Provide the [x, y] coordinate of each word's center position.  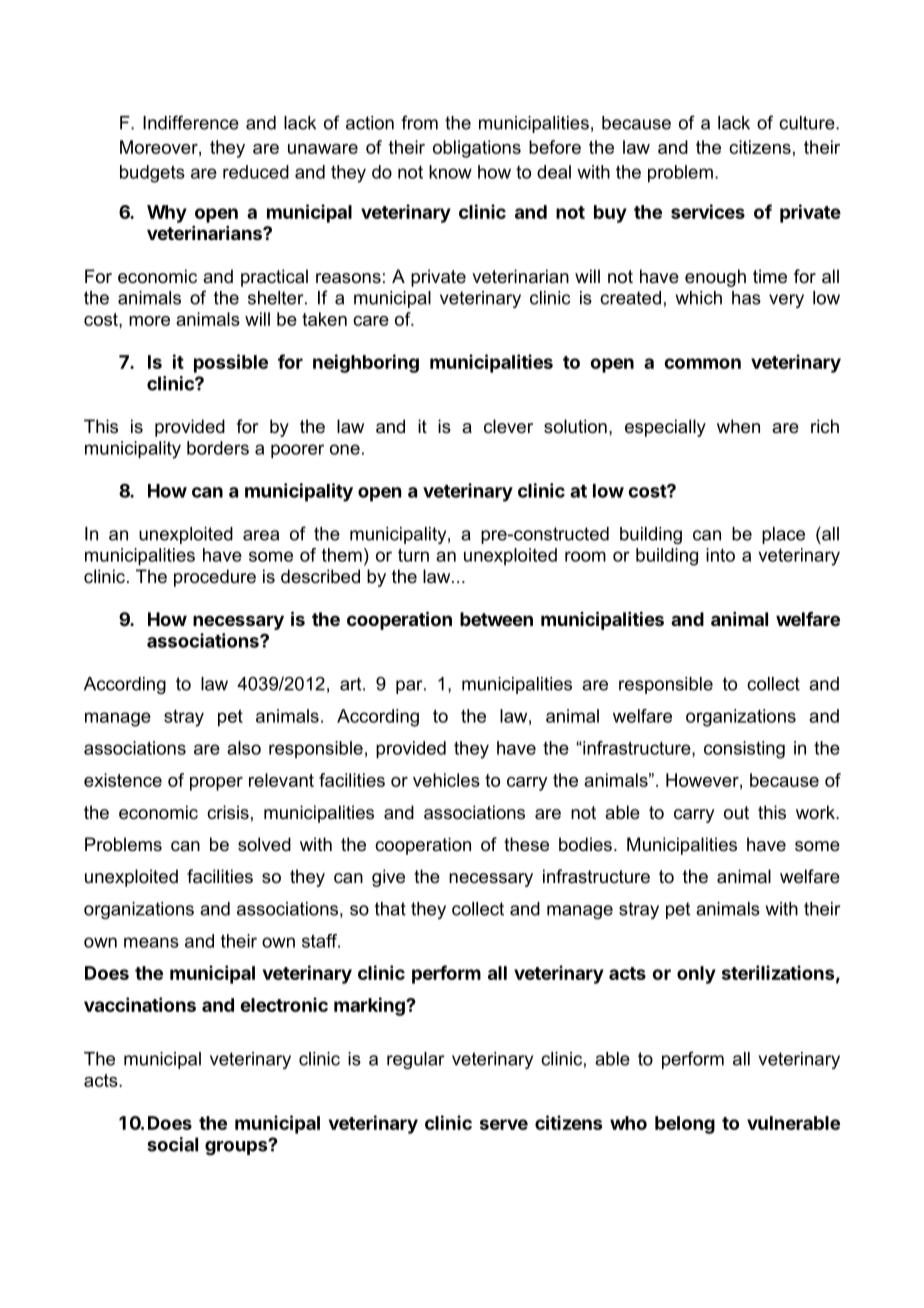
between [496, 619]
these [526, 844]
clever [508, 426]
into [720, 555]
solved [264, 844]
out [736, 812]
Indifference [191, 122]
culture [808, 123]
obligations [477, 149]
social [172, 1144]
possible [231, 363]
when [738, 426]
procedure [215, 578]
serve [504, 1124]
